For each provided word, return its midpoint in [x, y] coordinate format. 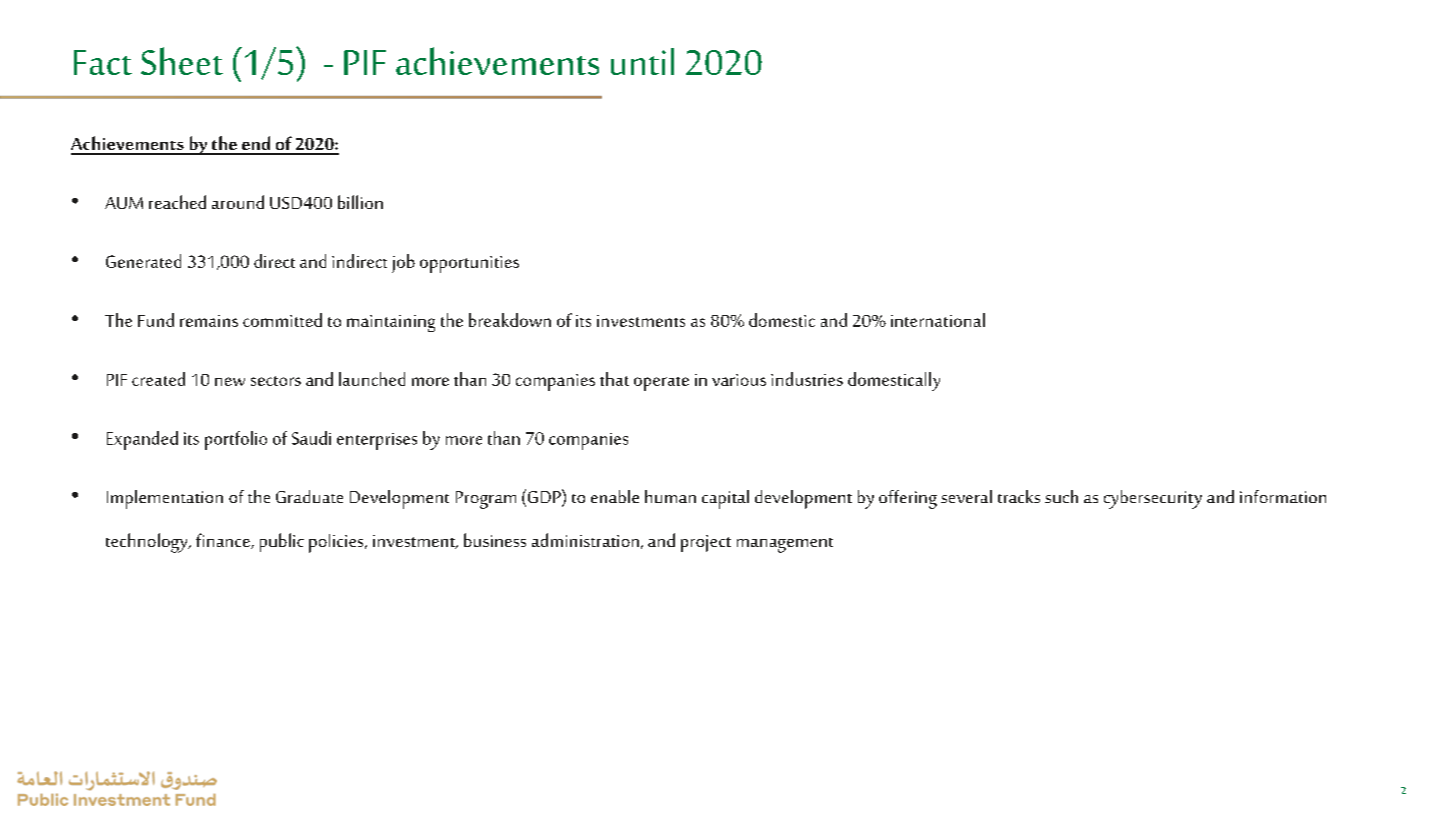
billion [360, 202]
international [938, 320]
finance [224, 541]
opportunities [469, 264]
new [230, 381]
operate [661, 384]
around [238, 202]
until [642, 61]
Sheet [182, 61]
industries [807, 379]
